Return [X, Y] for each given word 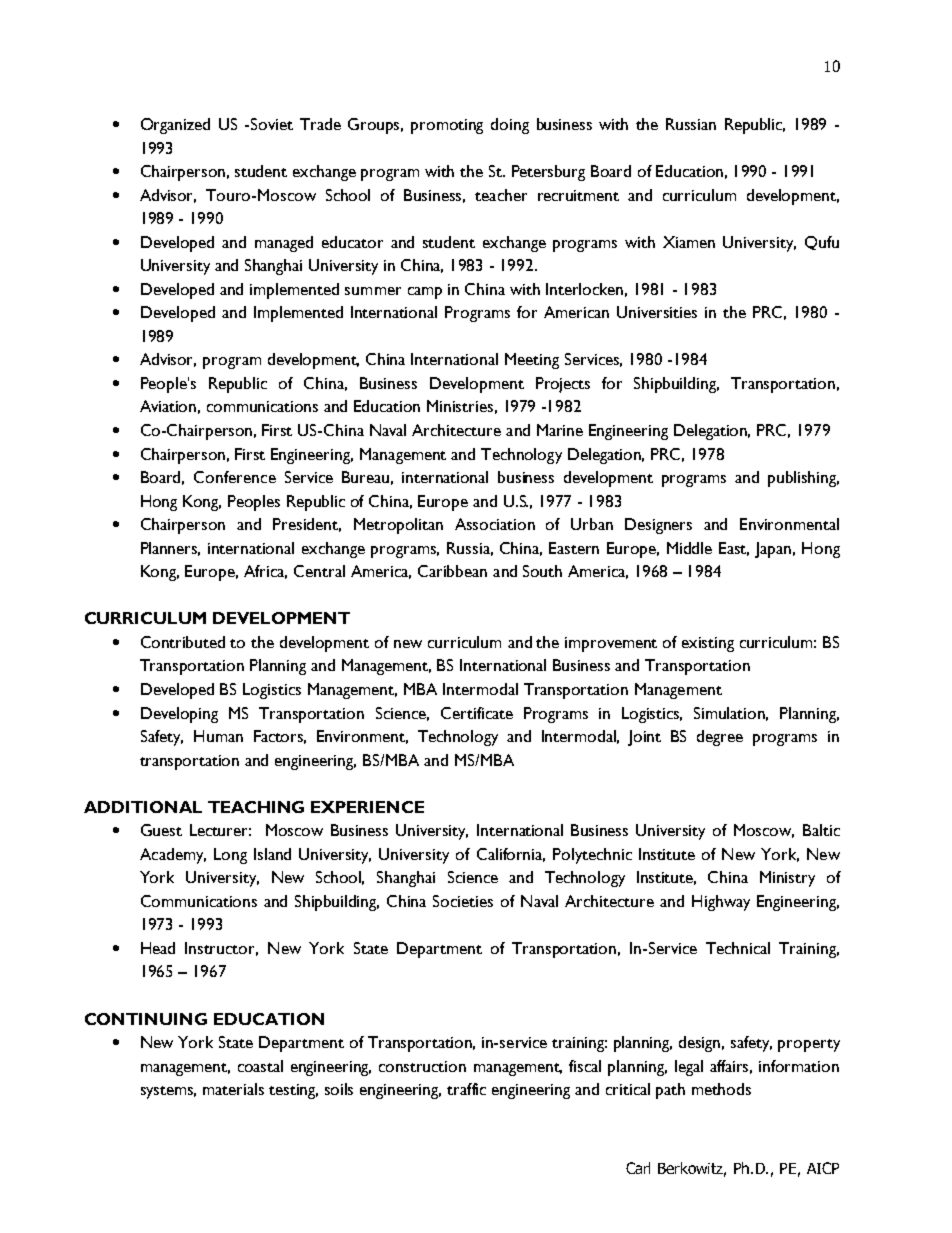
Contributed [183, 642]
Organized [175, 126]
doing [510, 126]
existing [708, 644]
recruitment [578, 195]
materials [233, 1089]
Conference [235, 477]
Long [230, 856]
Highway [721, 903]
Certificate [477, 713]
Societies [463, 901]
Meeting [532, 361]
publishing [803, 479]
